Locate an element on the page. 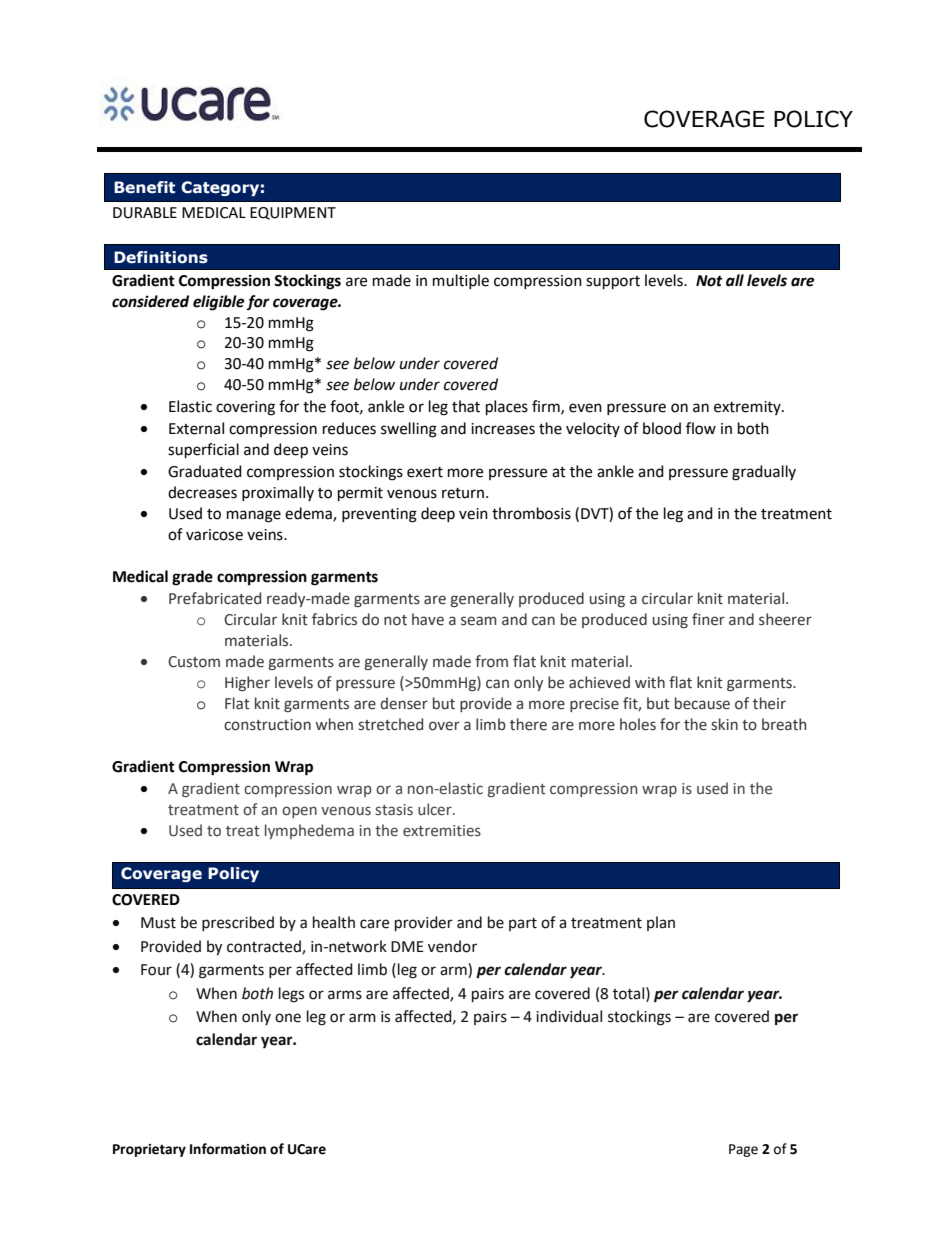 This image has width=952, height=1233. individual is located at coordinates (569, 1016).
